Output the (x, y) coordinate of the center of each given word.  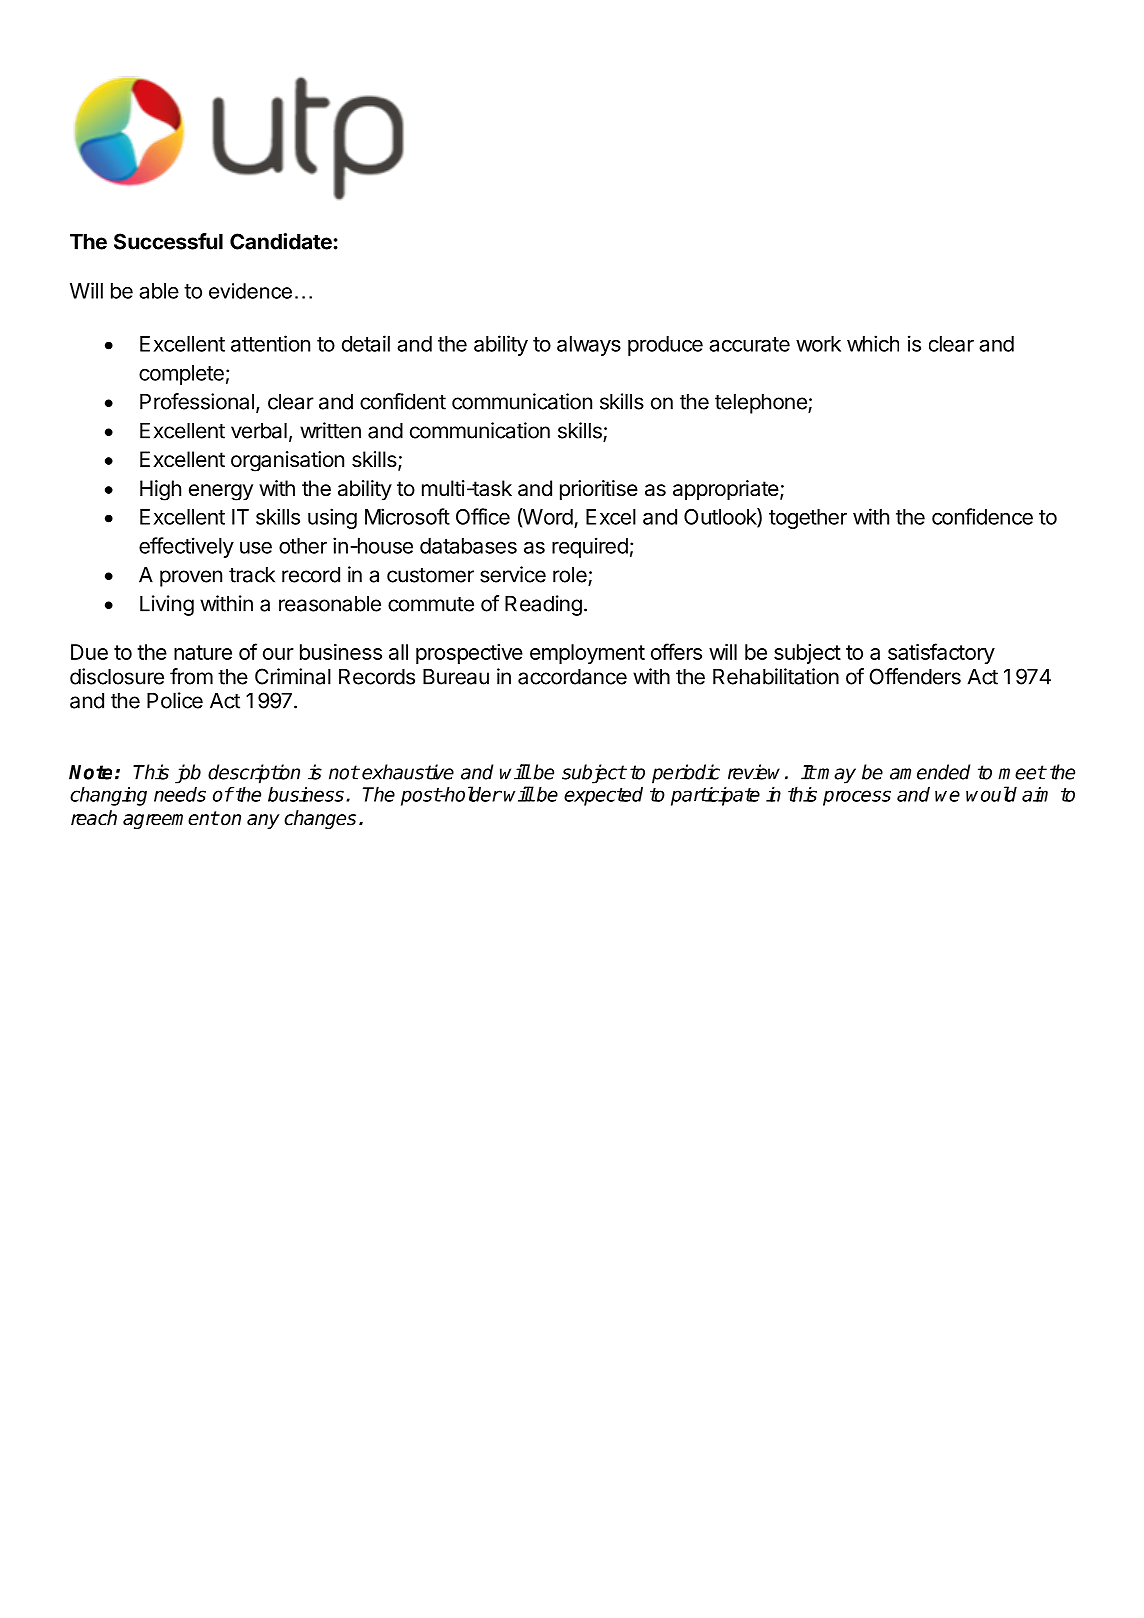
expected (603, 796)
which (873, 343)
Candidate (282, 241)
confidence (982, 516)
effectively (186, 547)
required (590, 547)
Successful (168, 241)
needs (180, 794)
